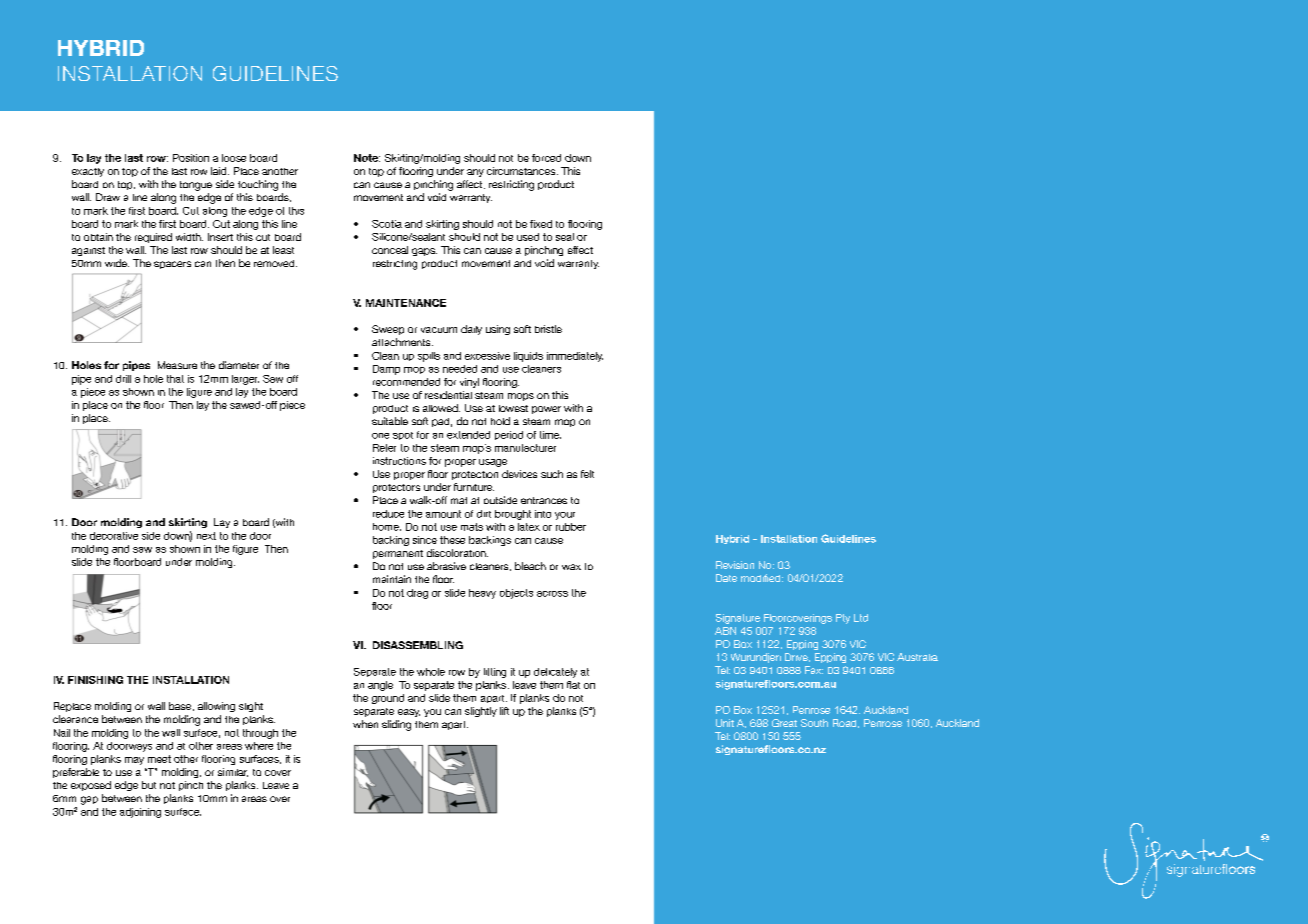 The image size is (1308, 924). Describe the element at coordinates (196, 186) in the image. I see `tongue` at that location.
